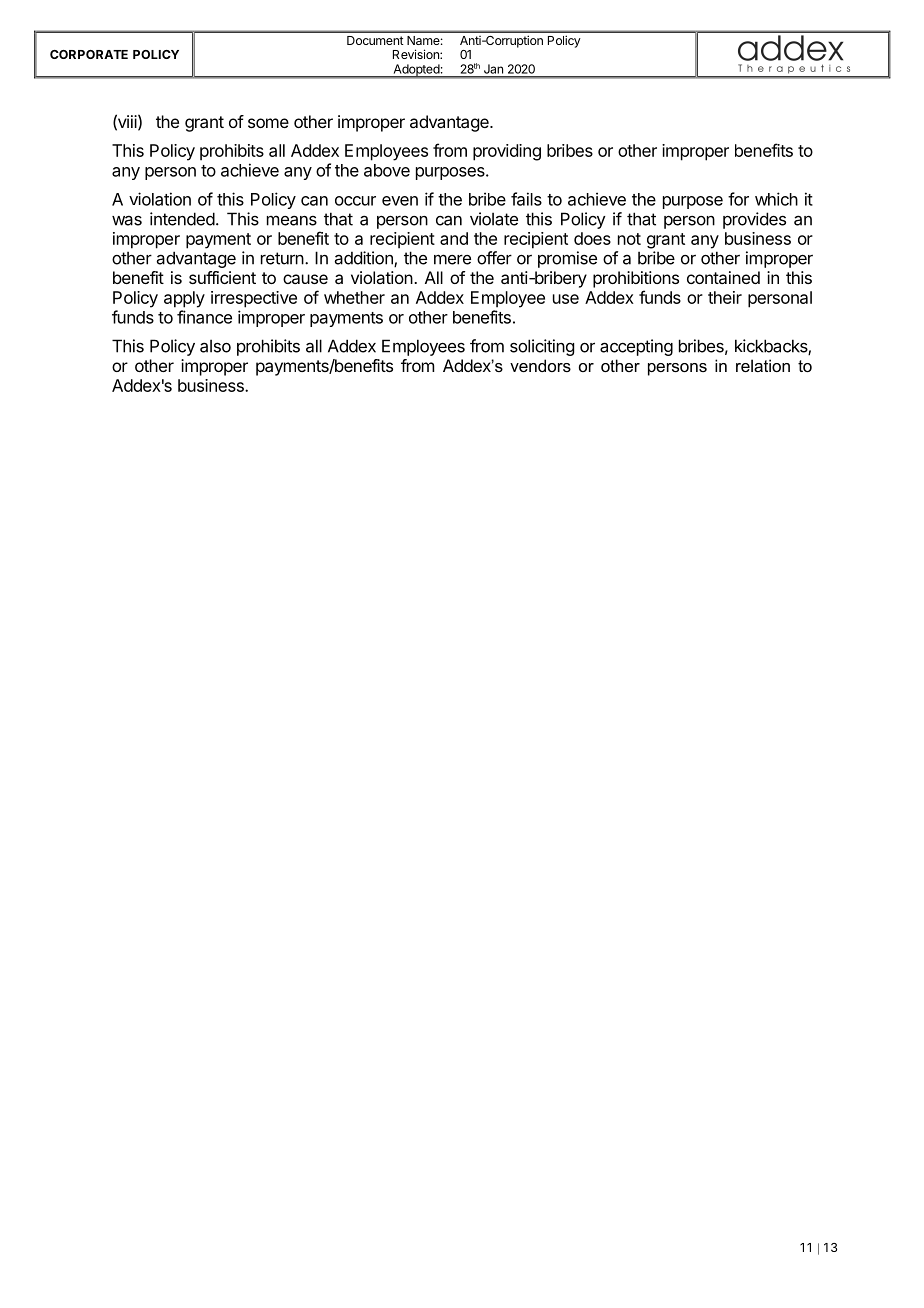 Image resolution: width=924 pixels, height=1308 pixels. Describe the element at coordinates (222, 277) in the screenshot. I see `sufficient` at that location.
